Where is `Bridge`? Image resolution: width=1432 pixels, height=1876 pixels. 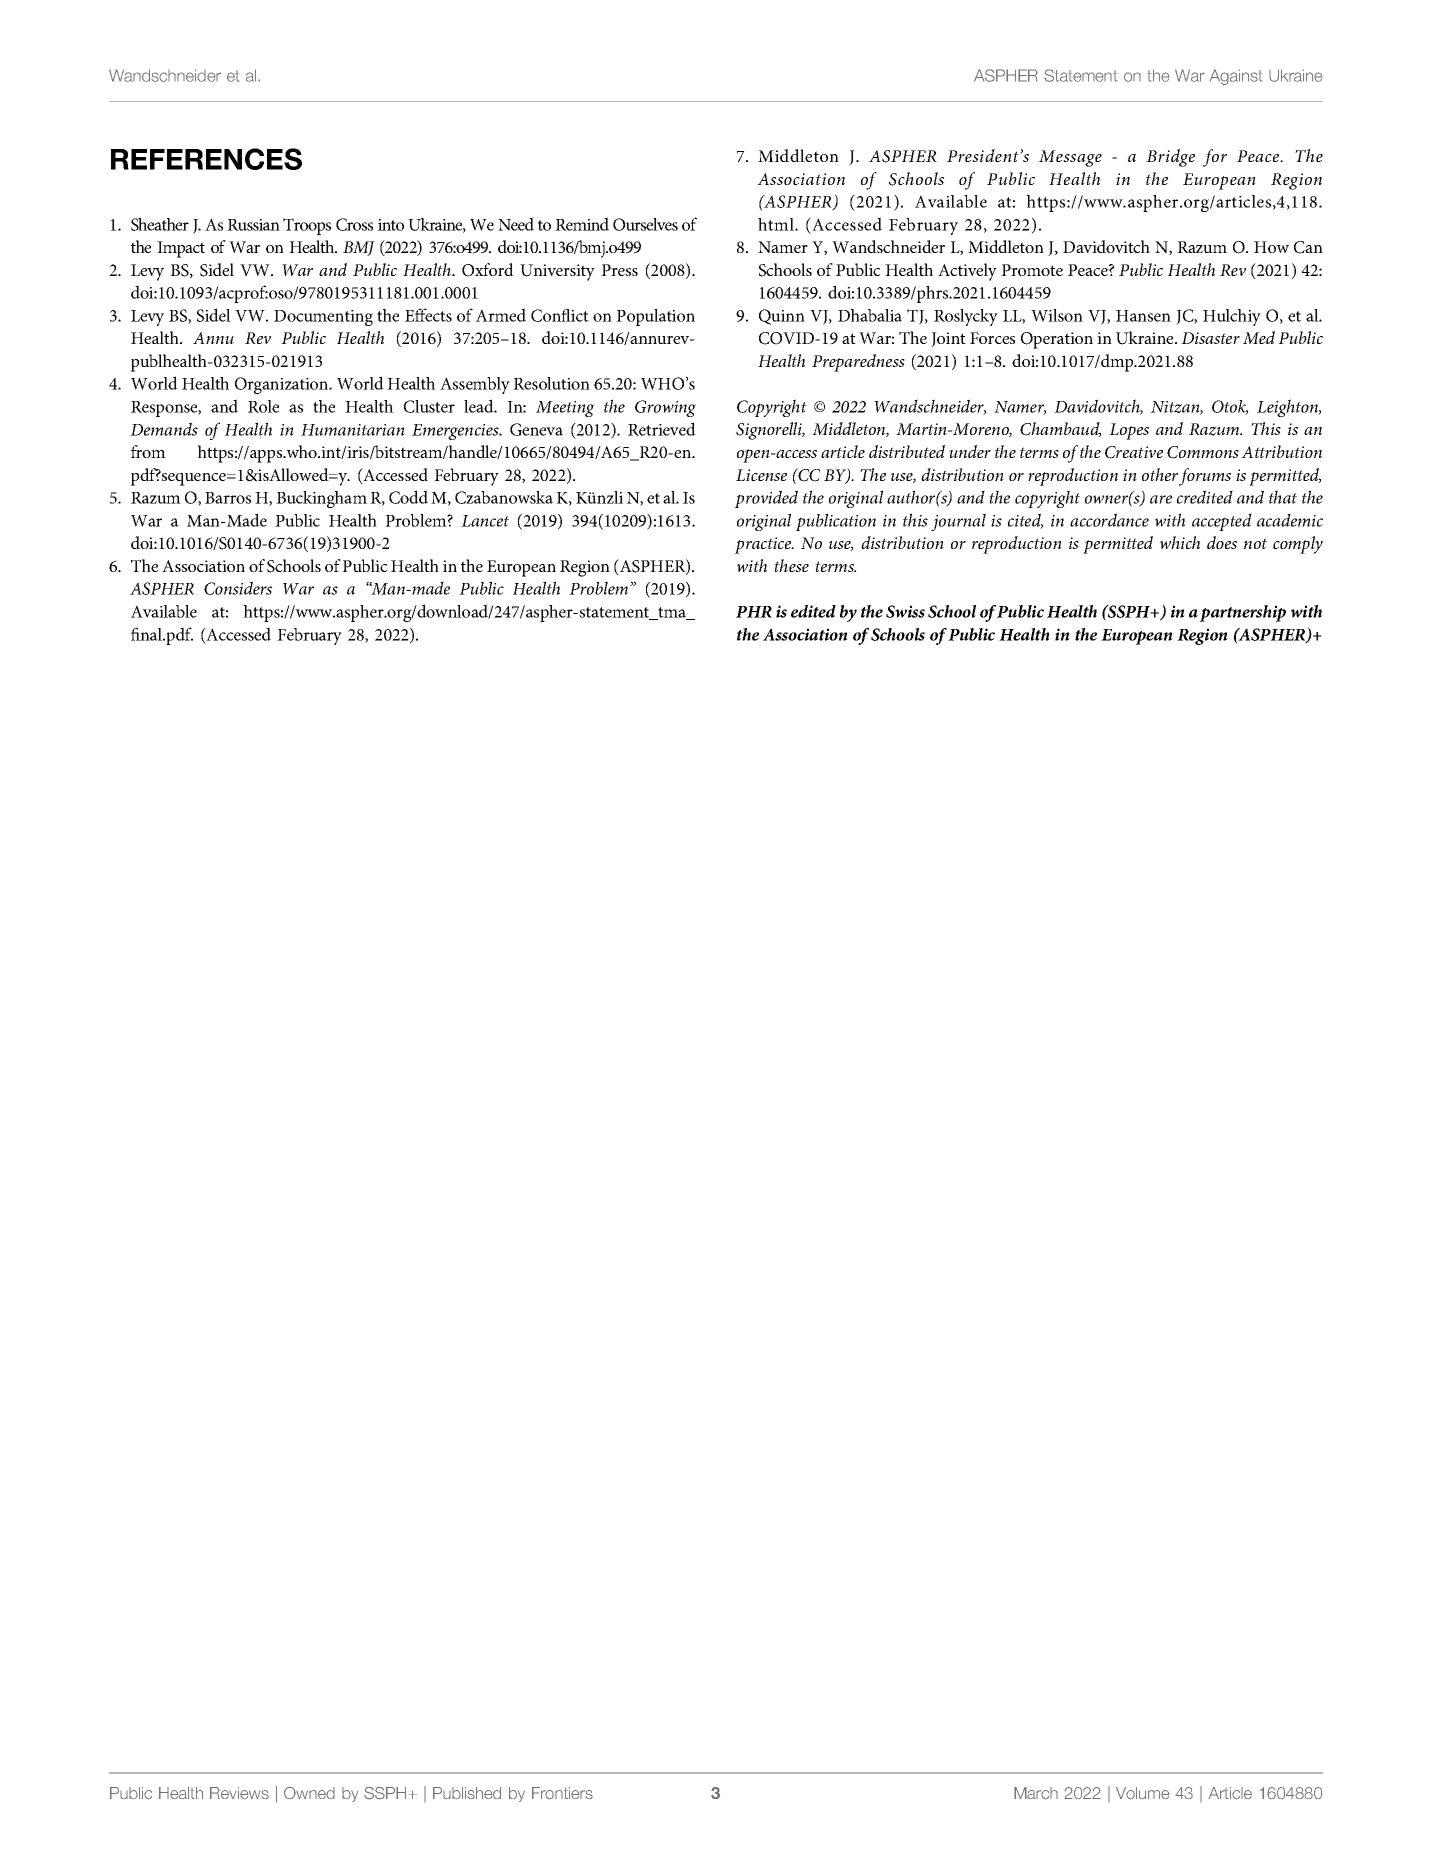
Bridge is located at coordinates (1170, 158).
